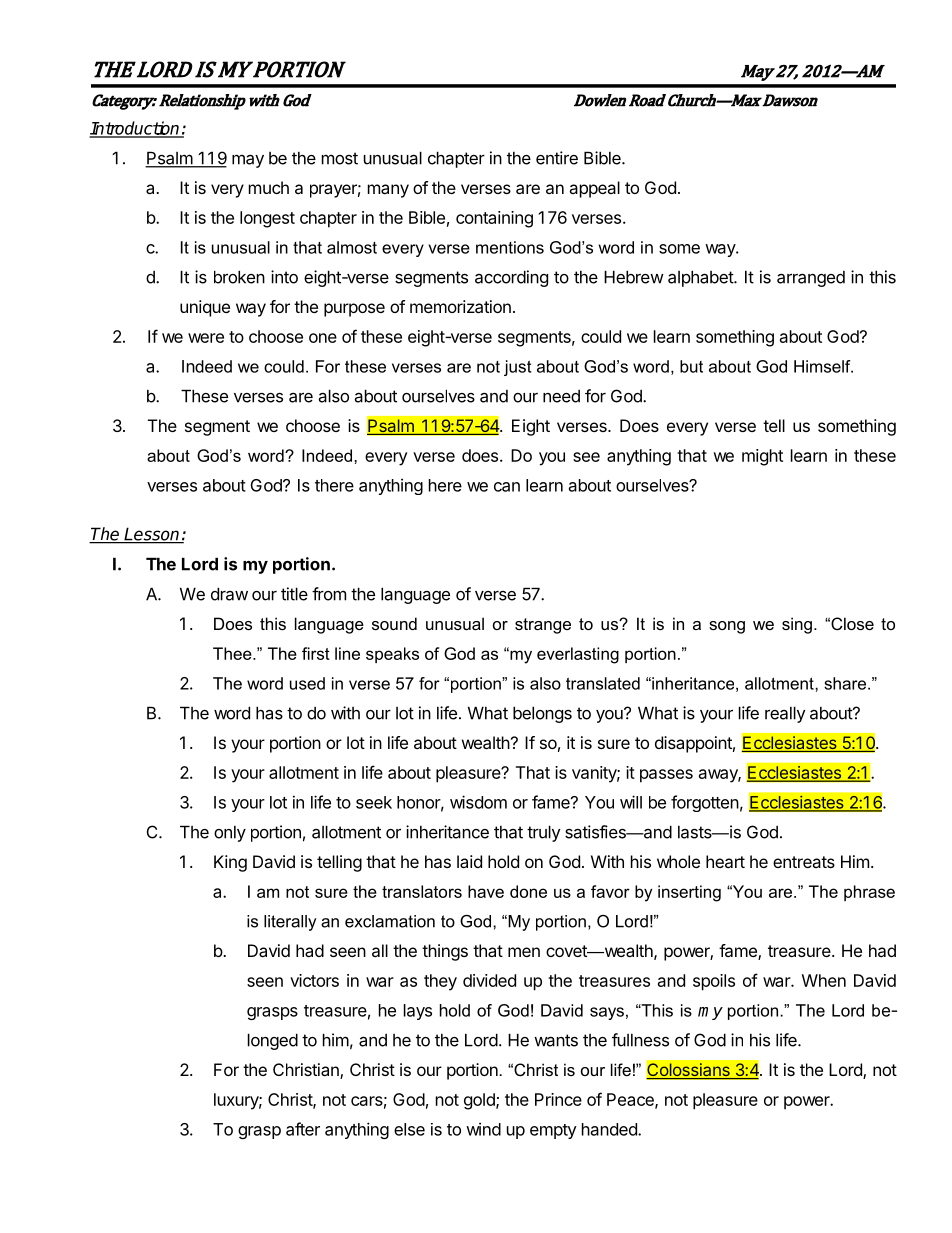 This screenshot has height=1233, width=952. What do you see at coordinates (478, 802) in the screenshot?
I see `wisdom` at bounding box center [478, 802].
